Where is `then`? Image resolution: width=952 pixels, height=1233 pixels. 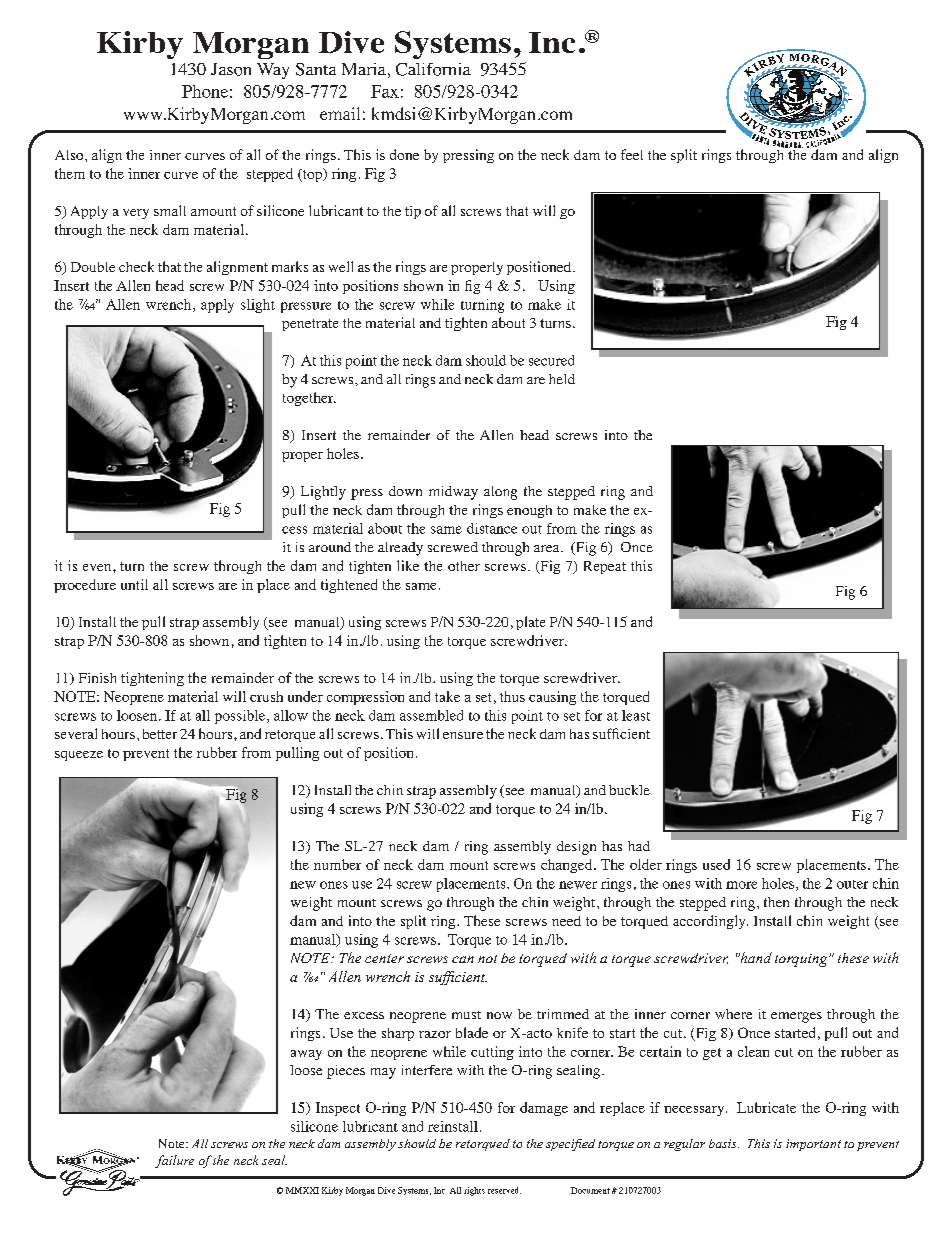
then is located at coordinates (776, 902).
